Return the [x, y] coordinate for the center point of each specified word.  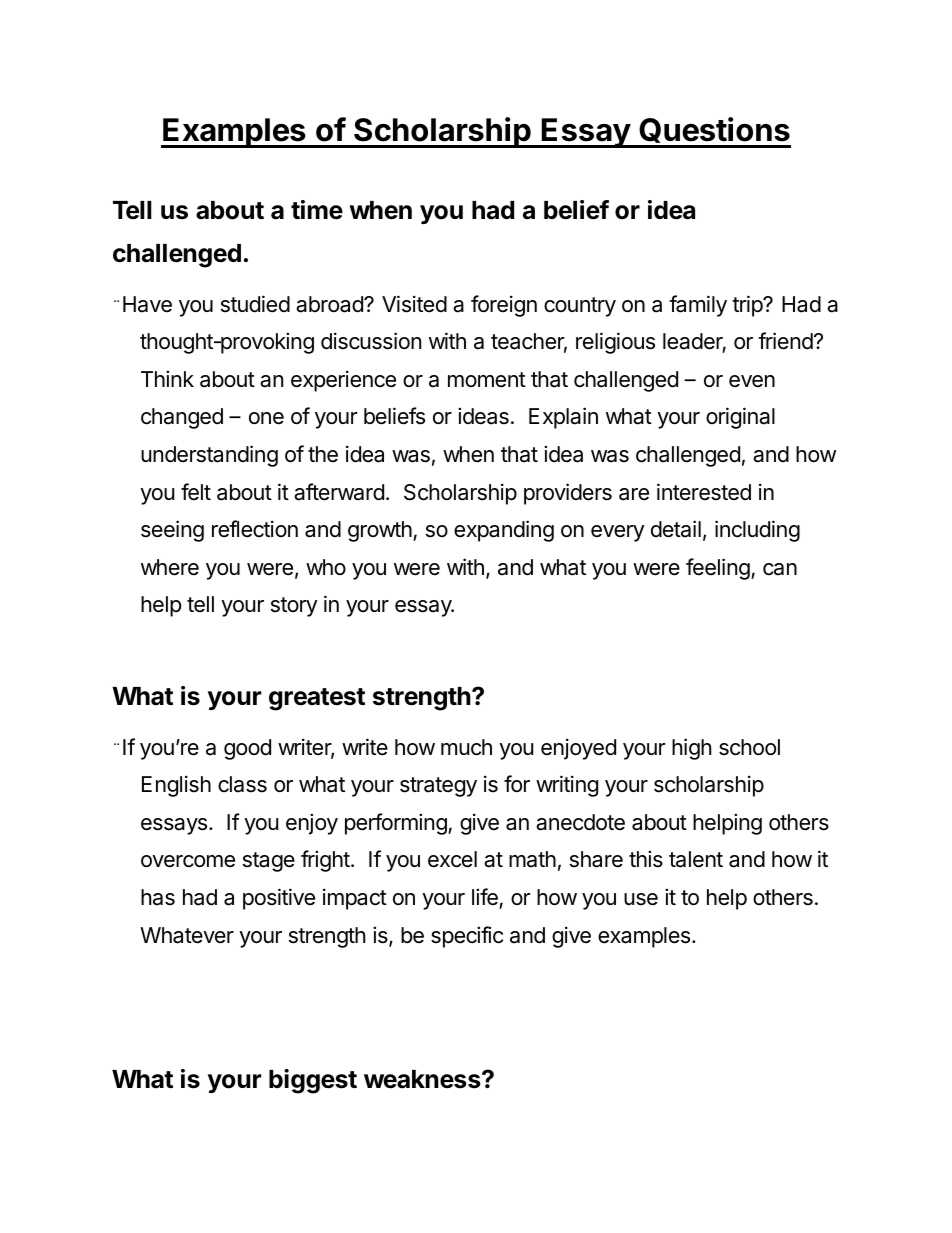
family [698, 306]
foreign [504, 306]
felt [196, 492]
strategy [438, 787]
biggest [313, 1081]
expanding [504, 531]
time [317, 210]
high [691, 749]
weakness [423, 1079]
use [641, 899]
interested [704, 492]
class [242, 784]
